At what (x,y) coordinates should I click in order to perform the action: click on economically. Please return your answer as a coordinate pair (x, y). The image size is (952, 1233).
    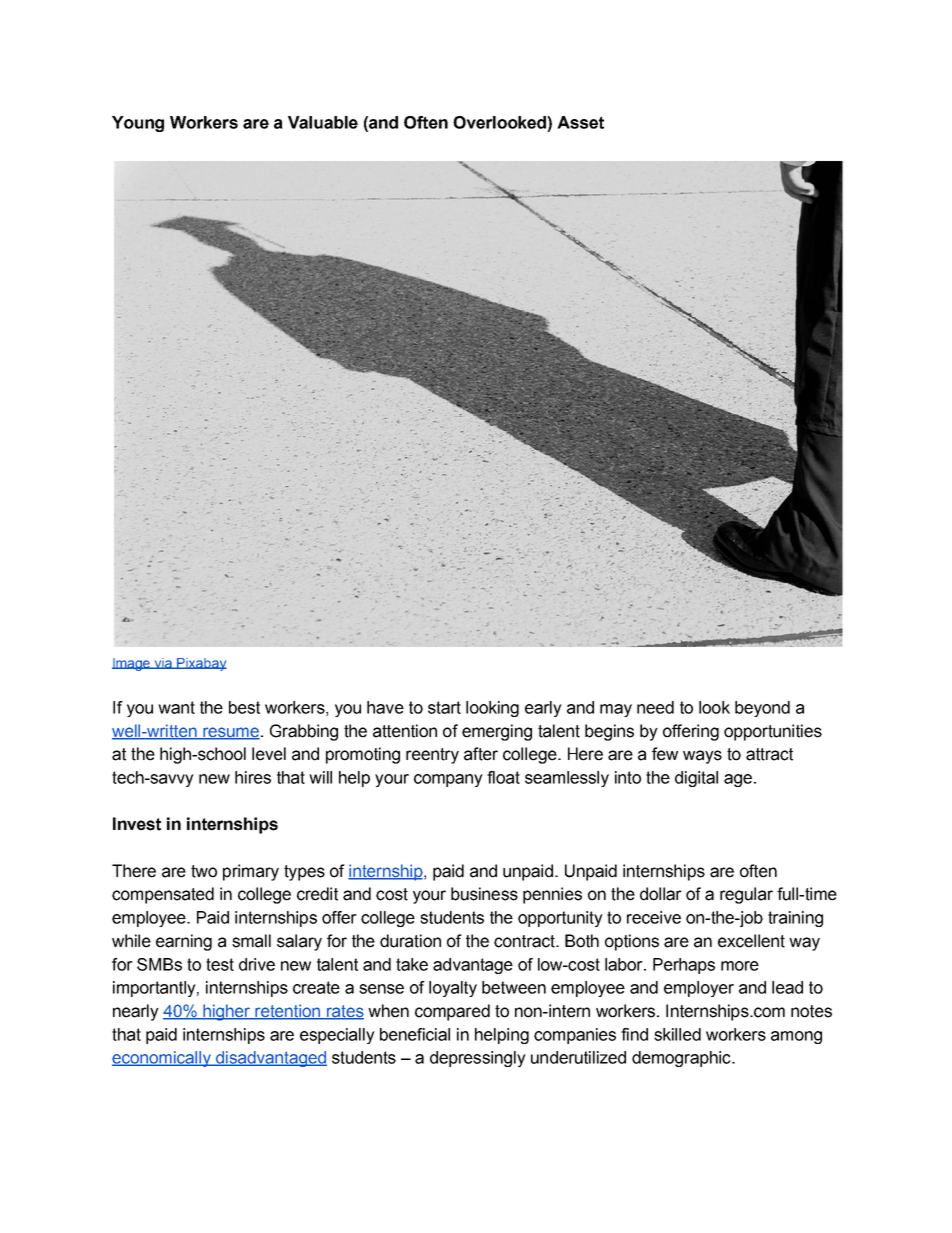
    Looking at the image, I should click on (162, 1059).
